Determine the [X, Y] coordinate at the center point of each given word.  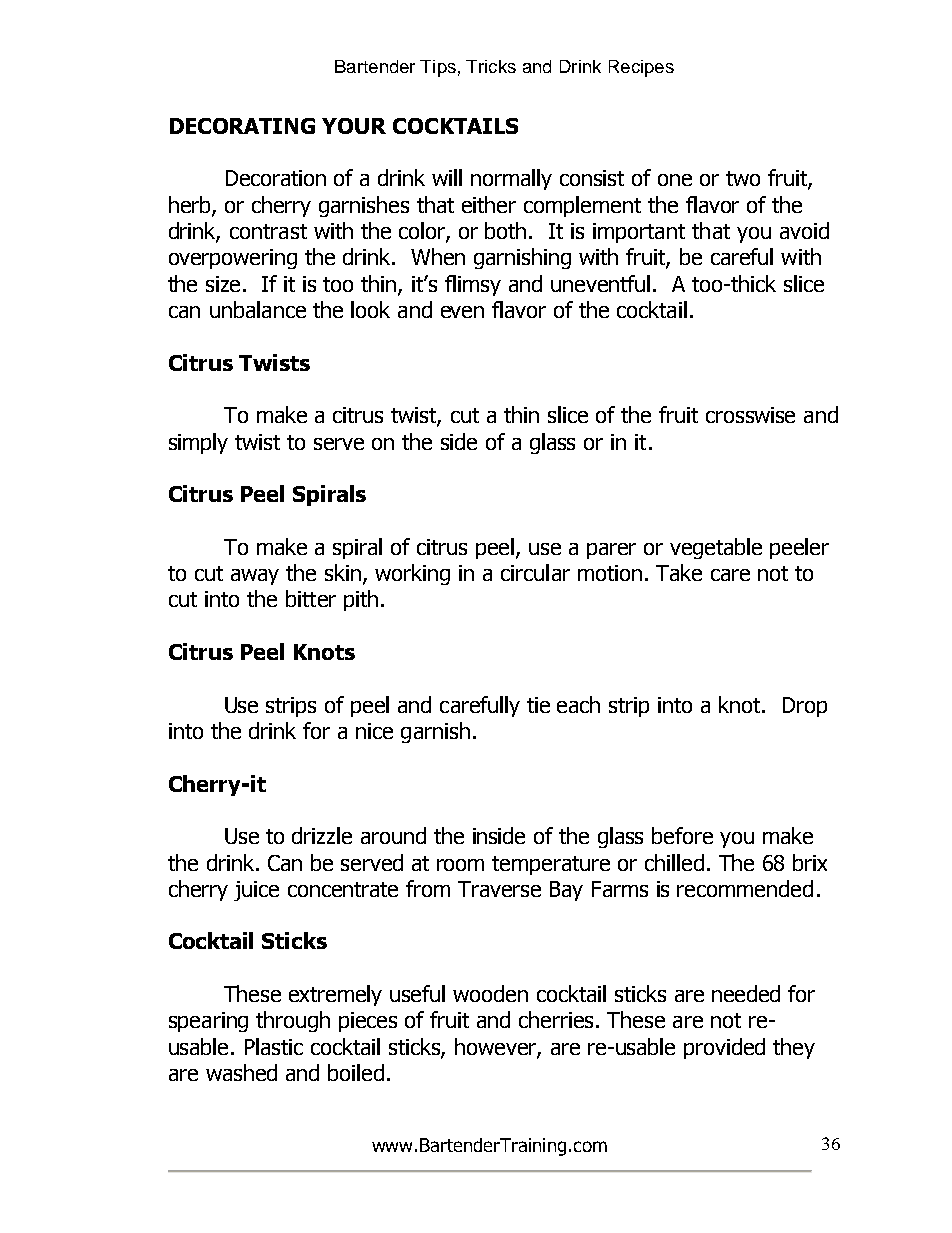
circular [535, 572]
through [293, 1021]
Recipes [641, 68]
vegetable [716, 548]
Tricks [491, 66]
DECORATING [242, 126]
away [255, 577]
